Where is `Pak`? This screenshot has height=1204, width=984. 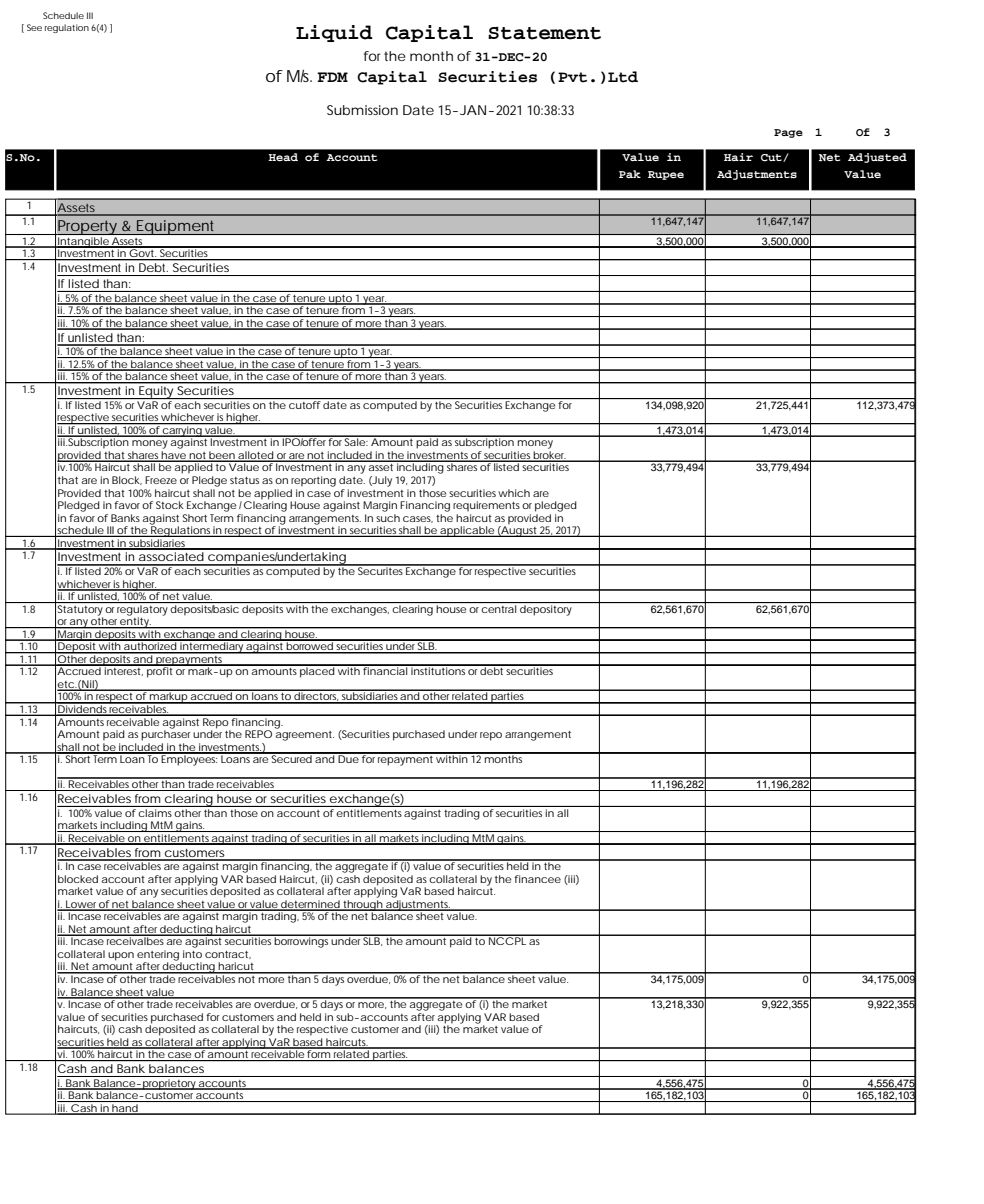 Pak is located at coordinates (630, 174).
